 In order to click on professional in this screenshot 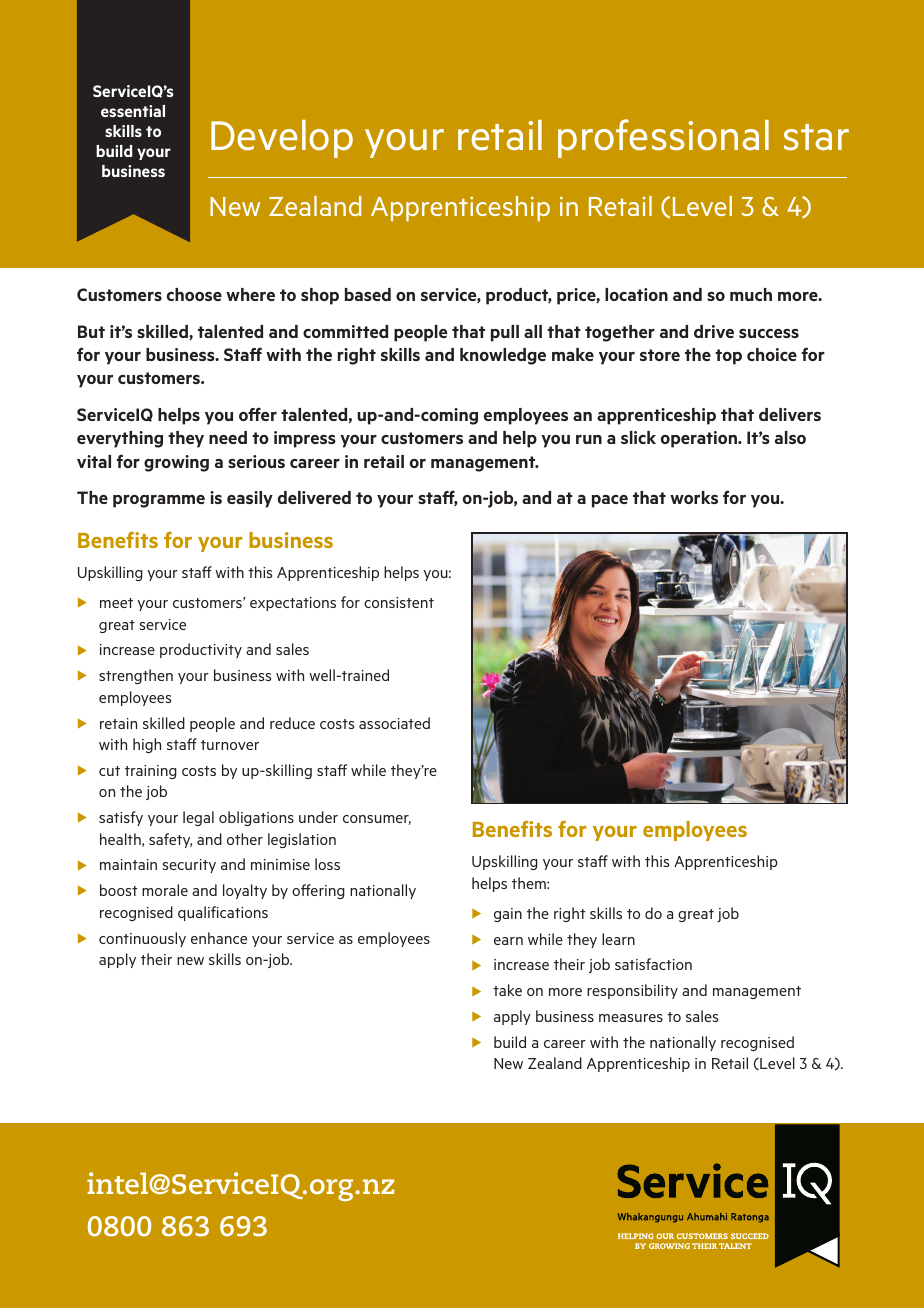, I will do `click(663, 138)`.
